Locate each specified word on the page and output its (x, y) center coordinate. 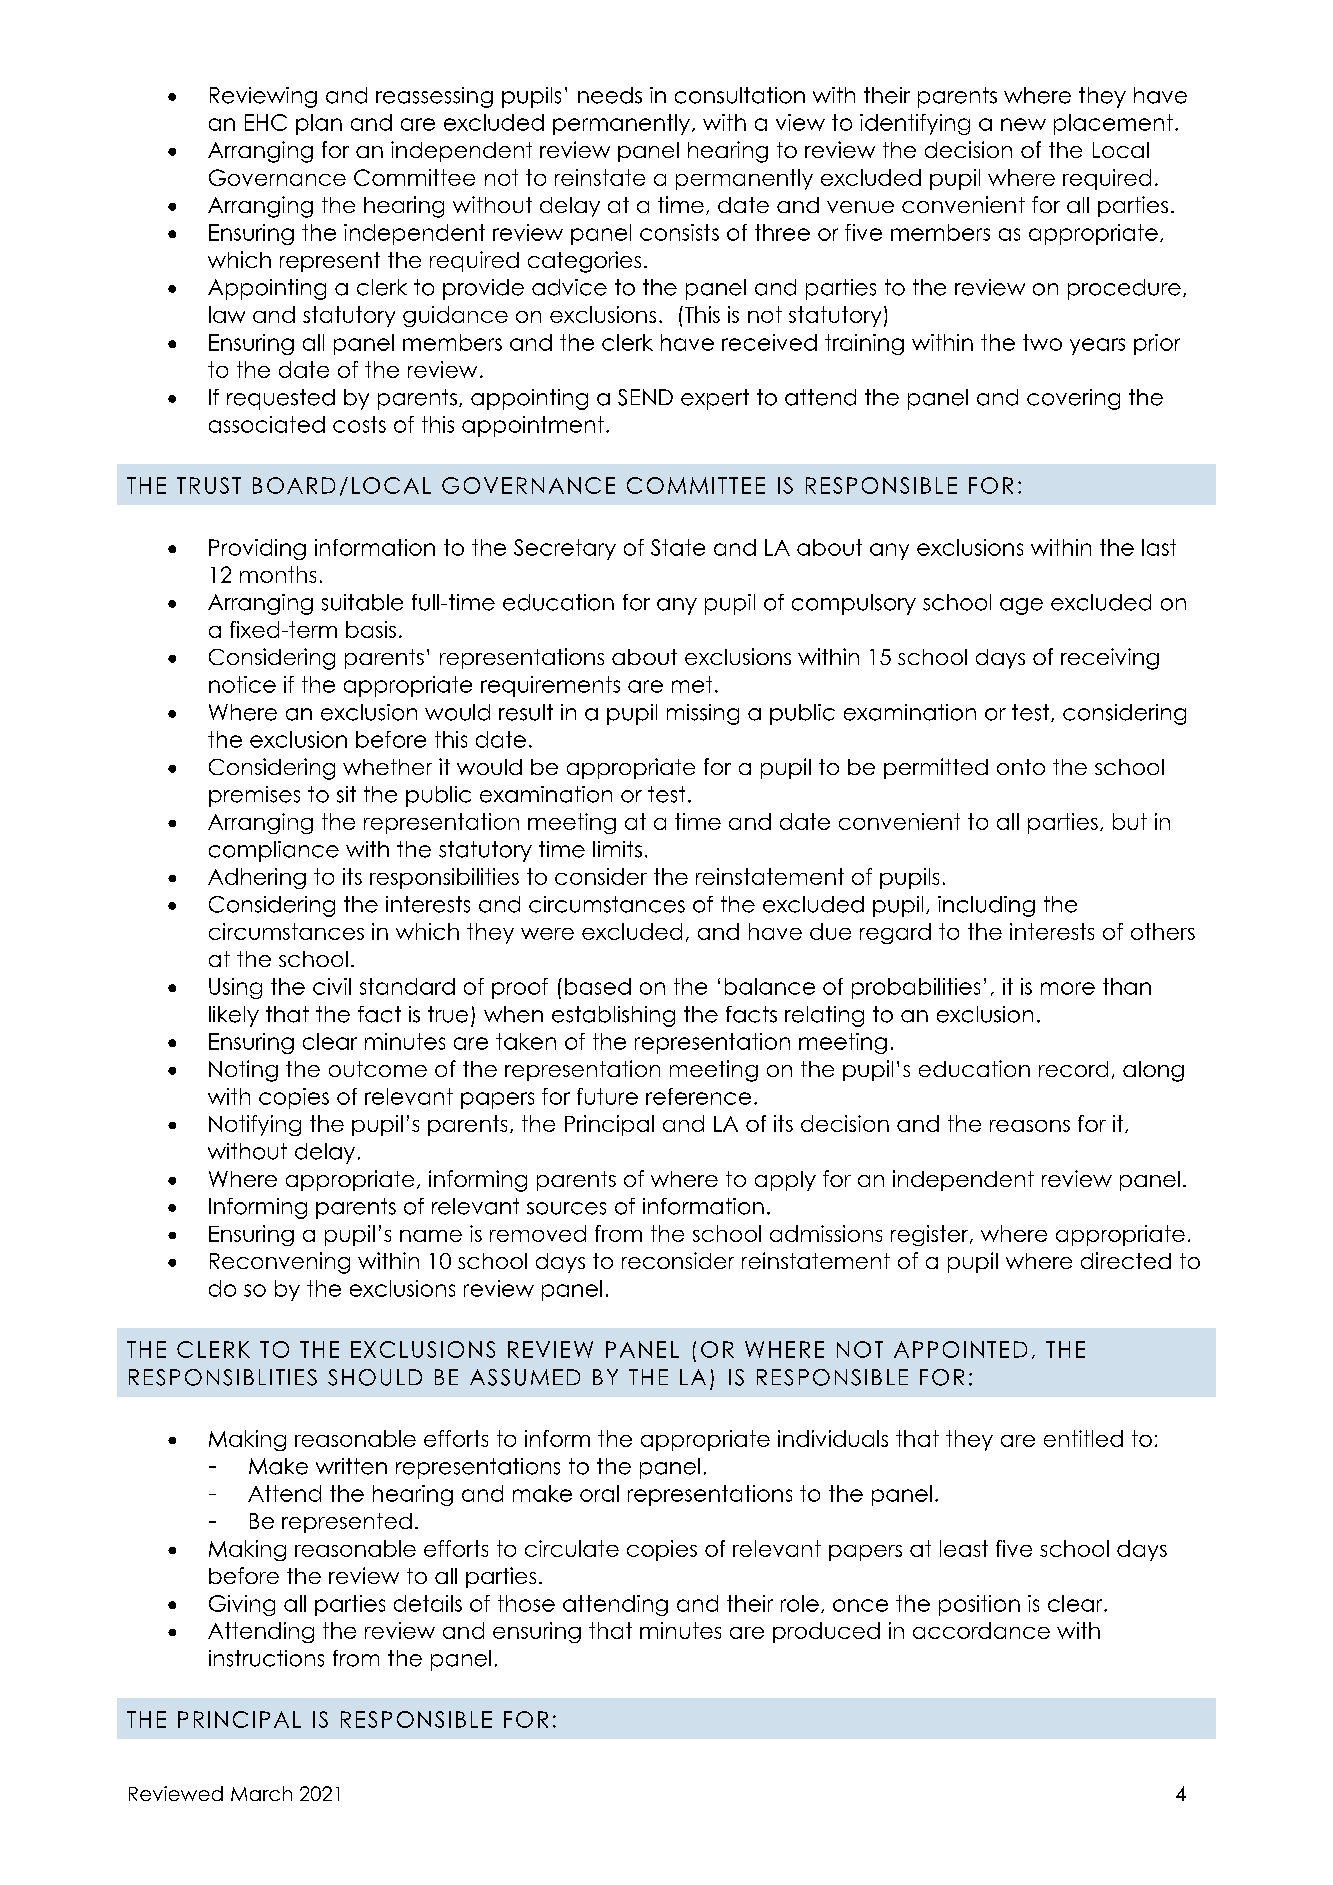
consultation (740, 95)
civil (332, 986)
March (261, 1793)
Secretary (565, 549)
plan (319, 124)
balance (770, 986)
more (1068, 988)
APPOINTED (960, 1349)
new (1023, 124)
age (1021, 606)
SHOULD (375, 1377)
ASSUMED (525, 1377)
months (278, 574)
